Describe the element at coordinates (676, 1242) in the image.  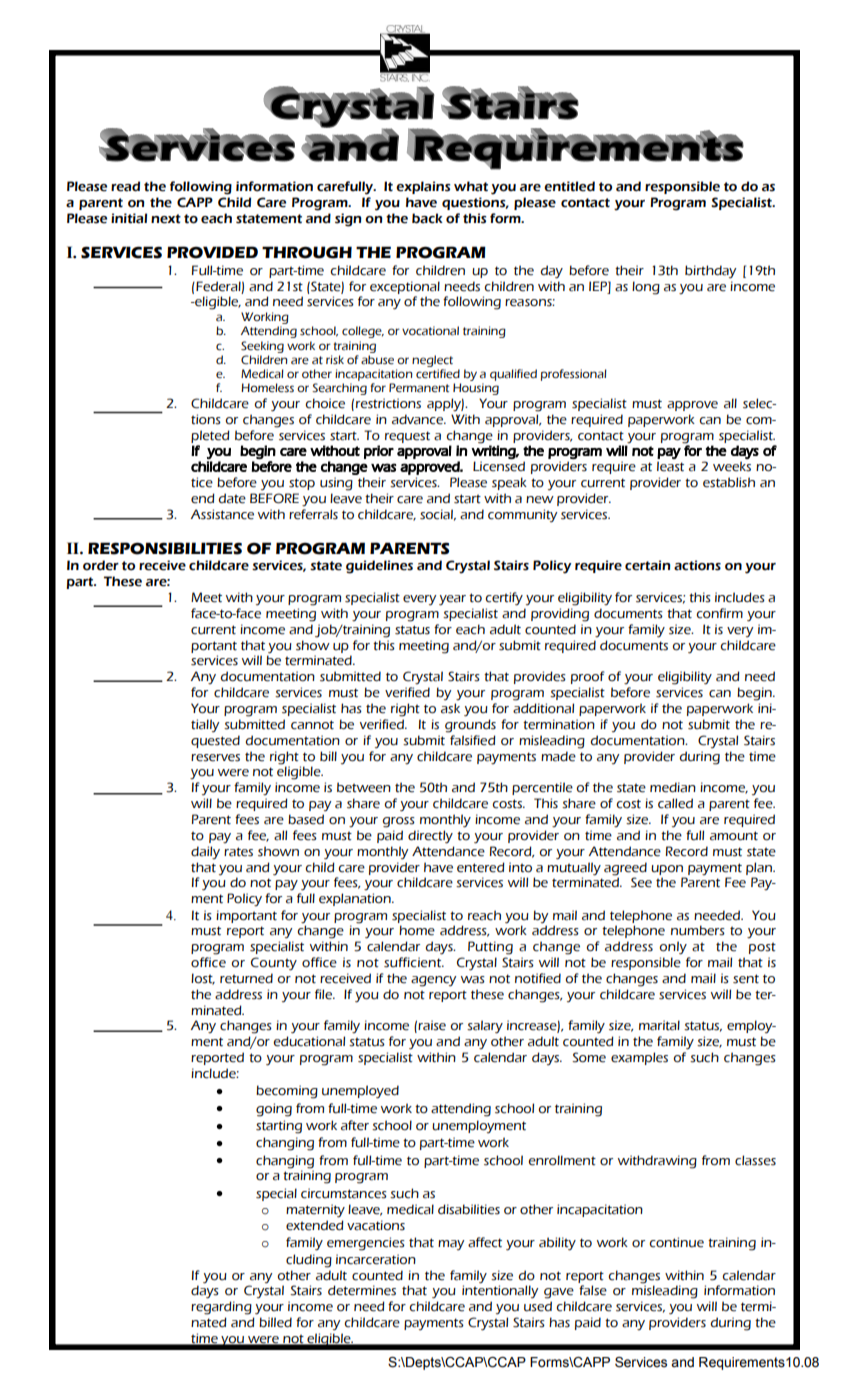
I see `continue` at that location.
